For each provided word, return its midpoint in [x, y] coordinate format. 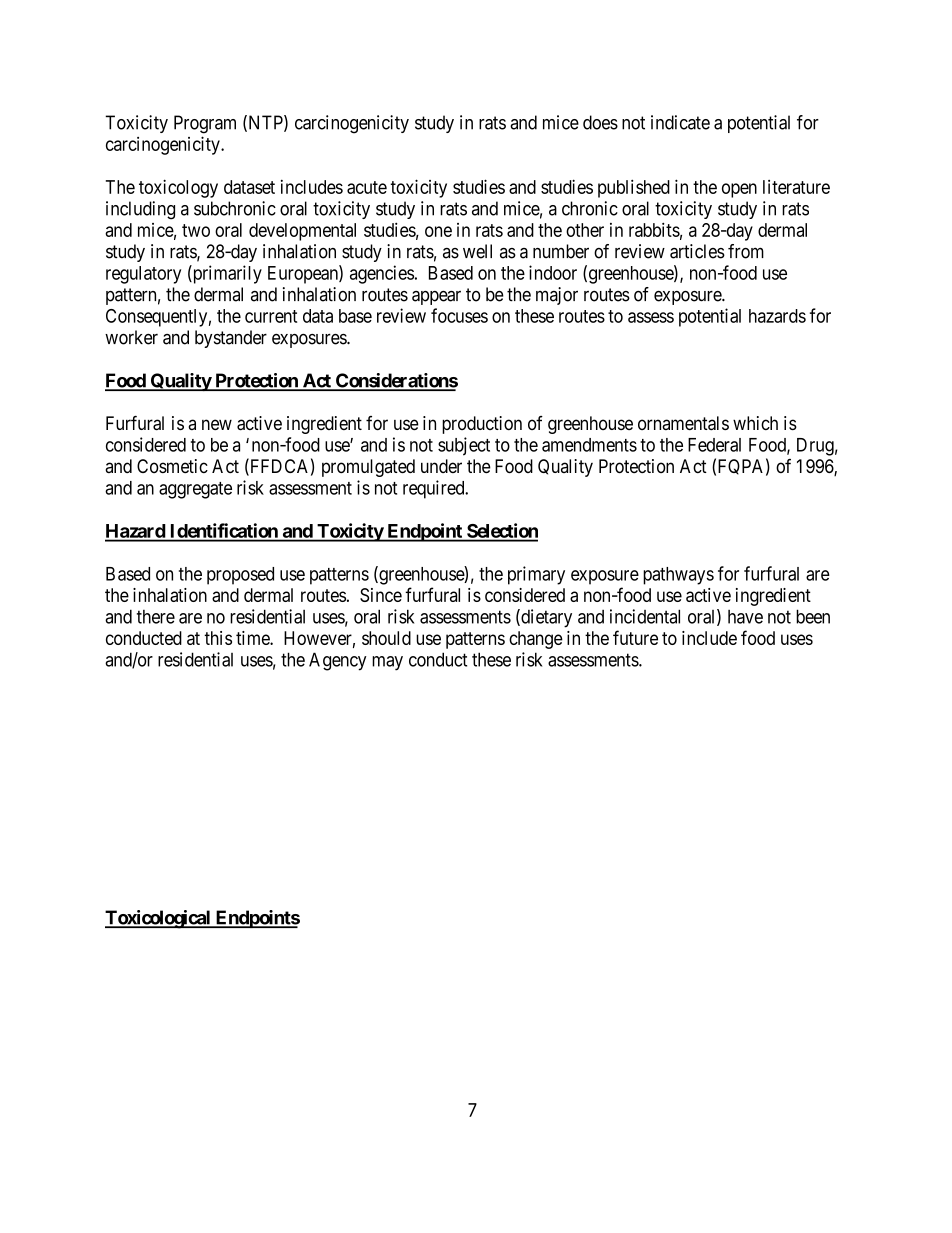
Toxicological [159, 919]
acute [367, 187]
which [755, 423]
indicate [680, 122]
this [218, 638]
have [745, 617]
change [536, 640]
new [217, 424]
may [387, 663]
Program [205, 124]
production [482, 425]
